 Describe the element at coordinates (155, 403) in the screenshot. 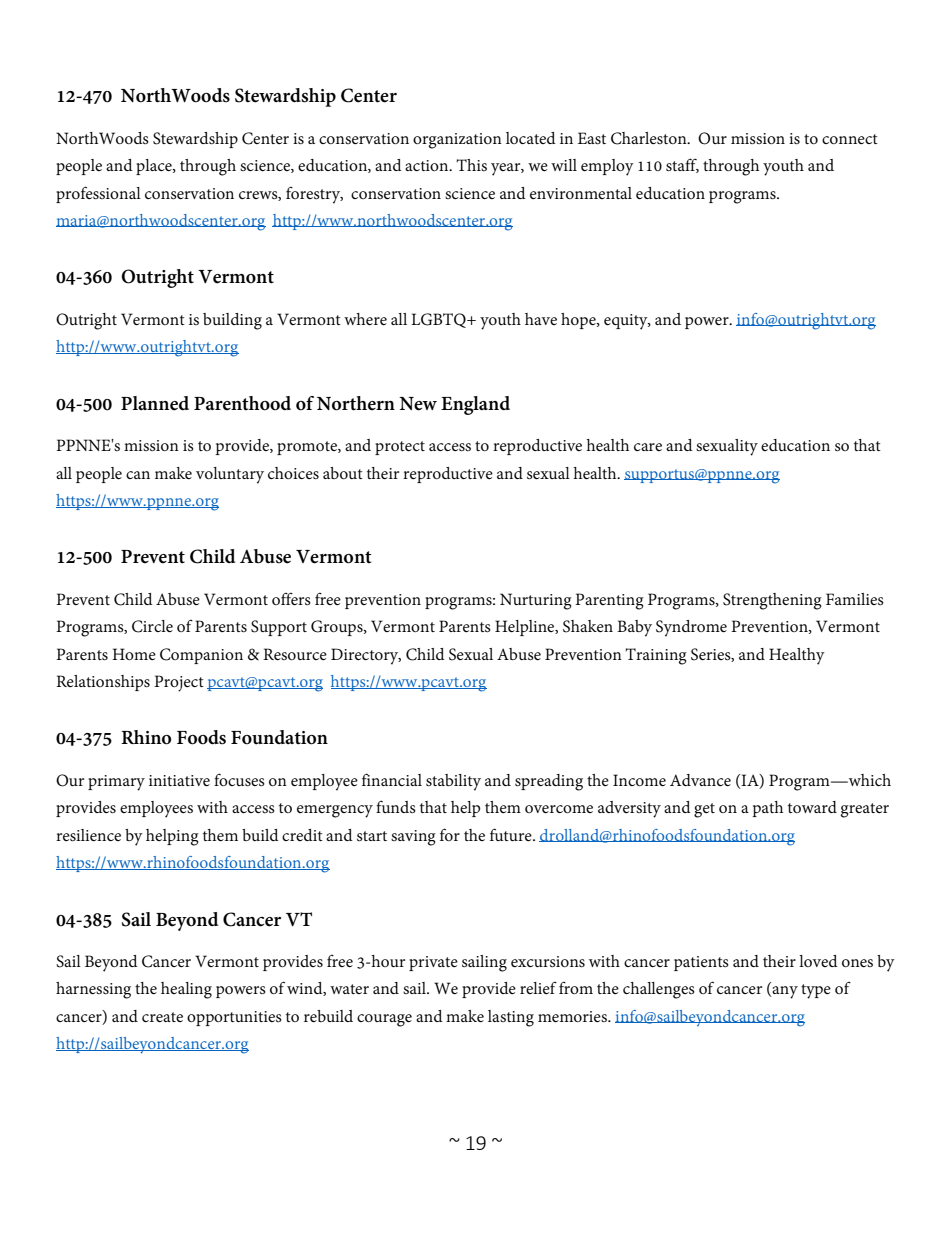

I see `Planned` at that location.
